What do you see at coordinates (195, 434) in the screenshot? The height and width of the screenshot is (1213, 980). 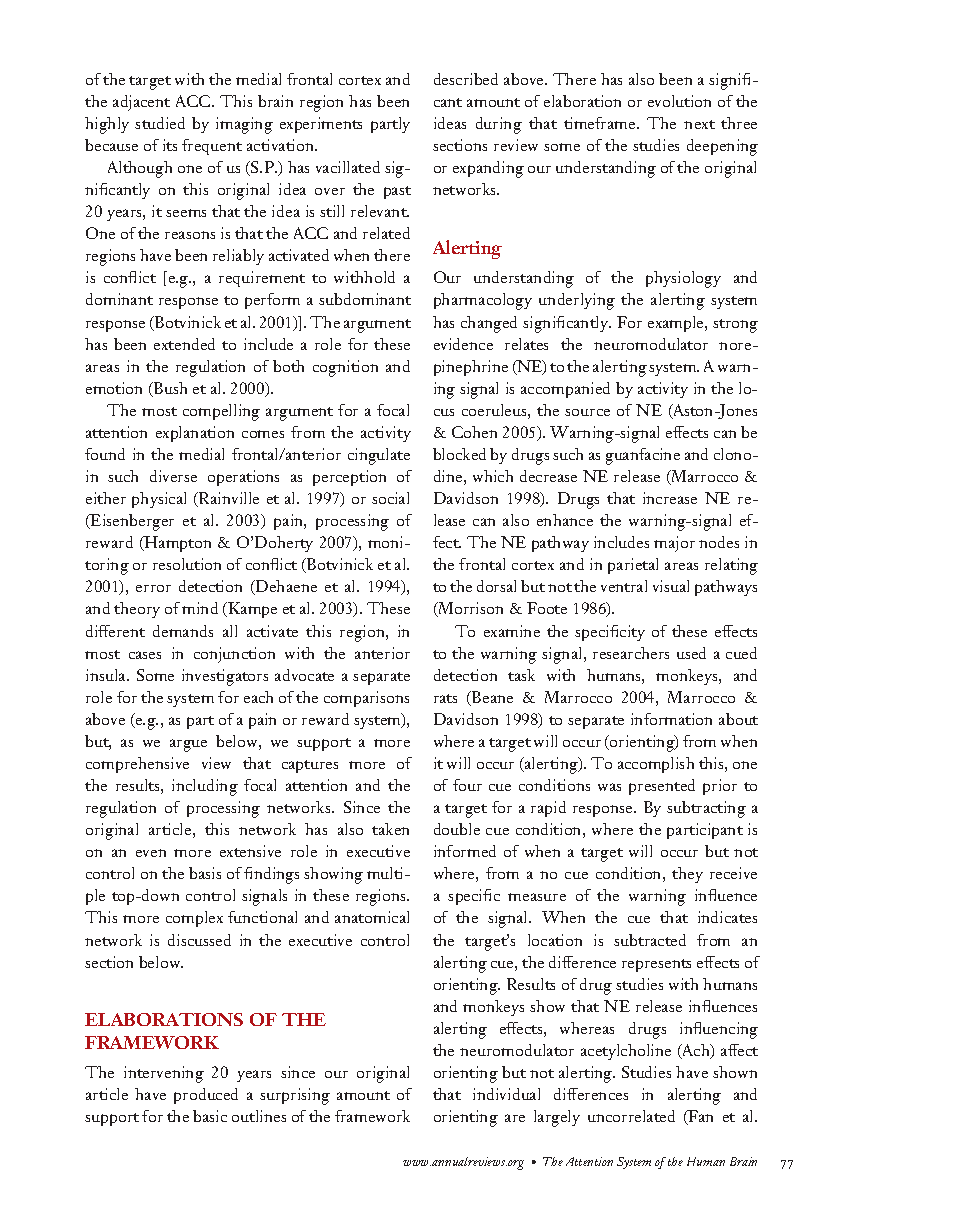 I see `explanation` at bounding box center [195, 434].
